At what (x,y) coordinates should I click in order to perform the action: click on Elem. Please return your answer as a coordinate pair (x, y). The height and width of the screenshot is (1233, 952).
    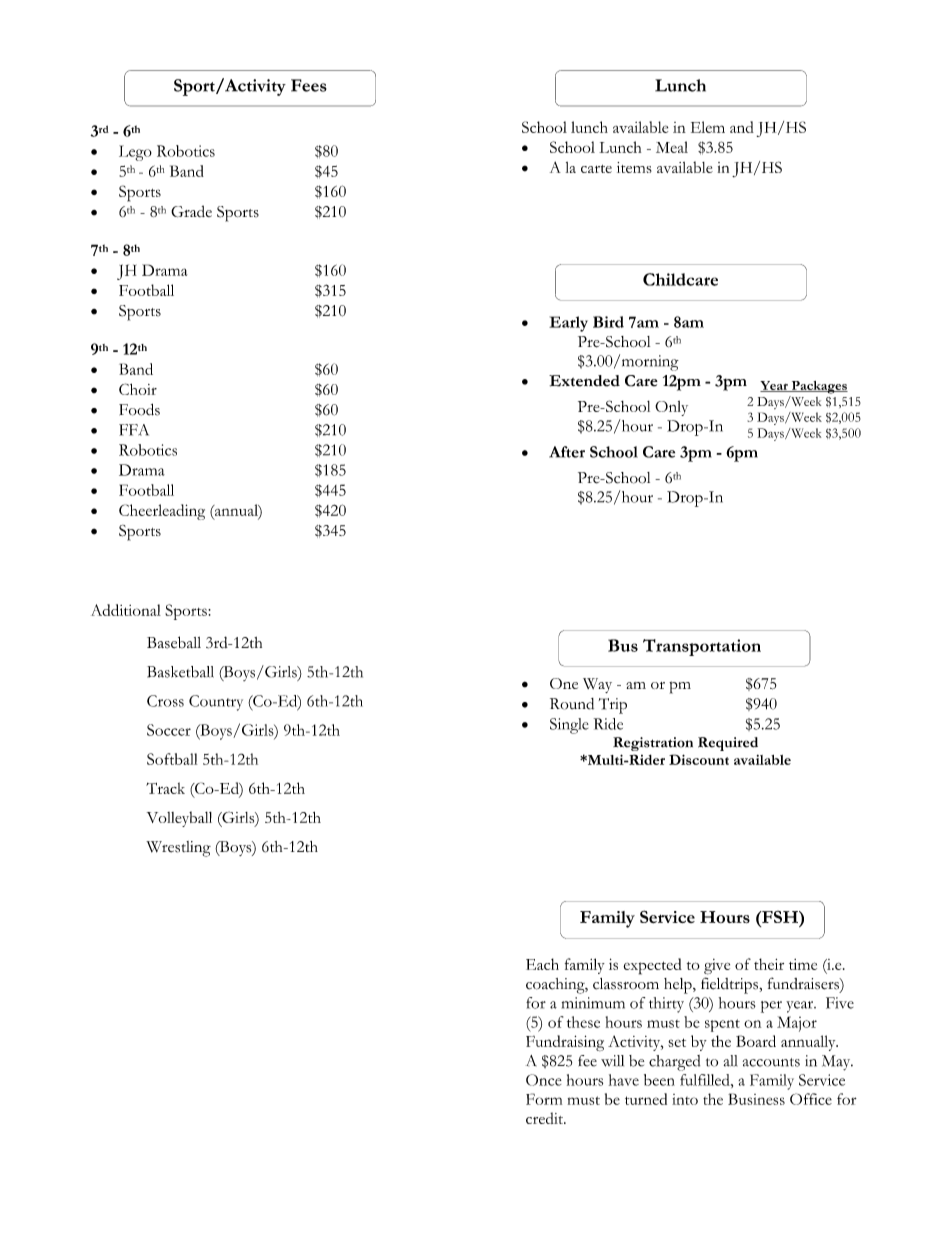
    Looking at the image, I should click on (708, 127).
